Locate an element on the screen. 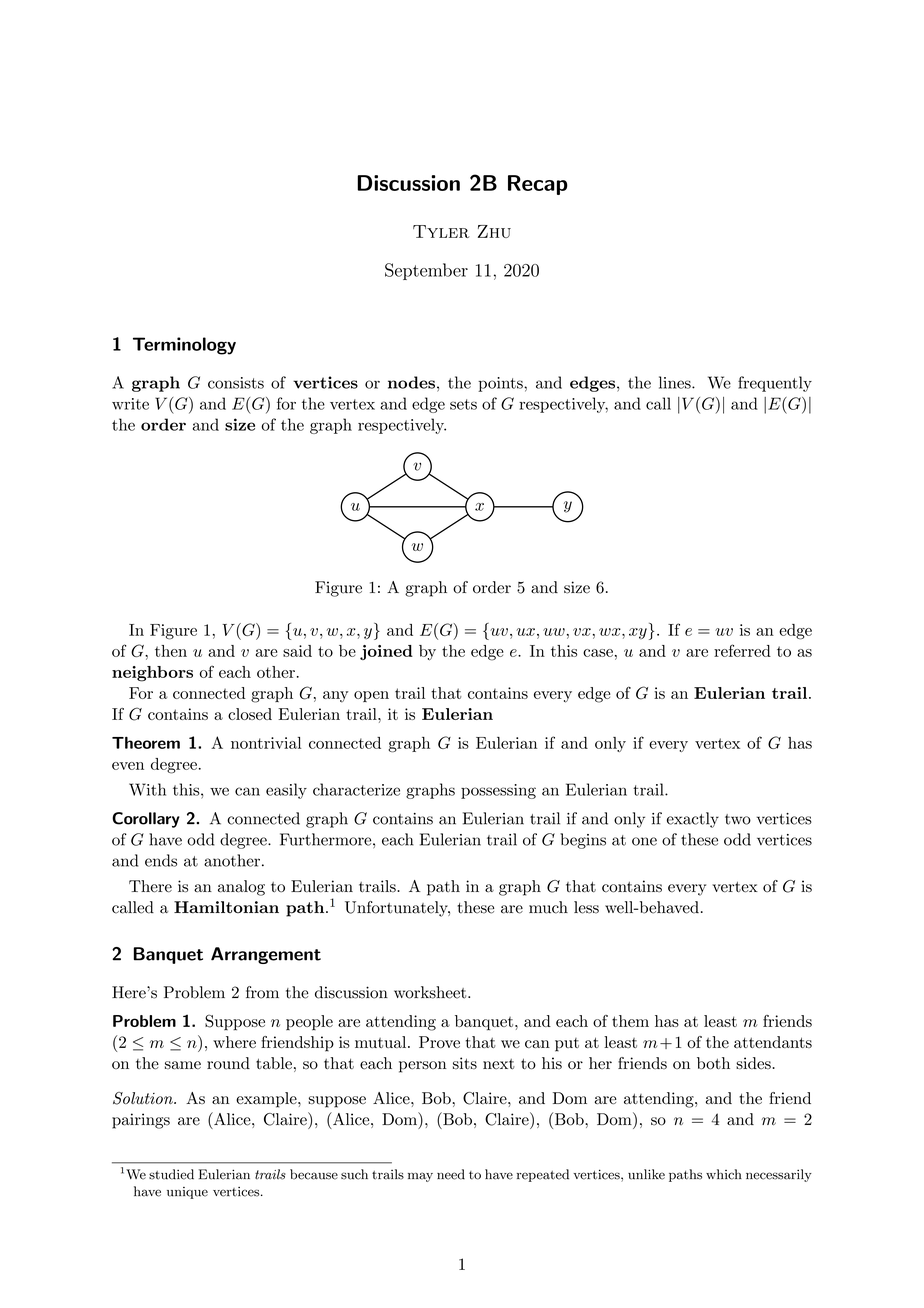 The width and height of the screenshot is (924, 1308). studied is located at coordinates (171, 1174).
